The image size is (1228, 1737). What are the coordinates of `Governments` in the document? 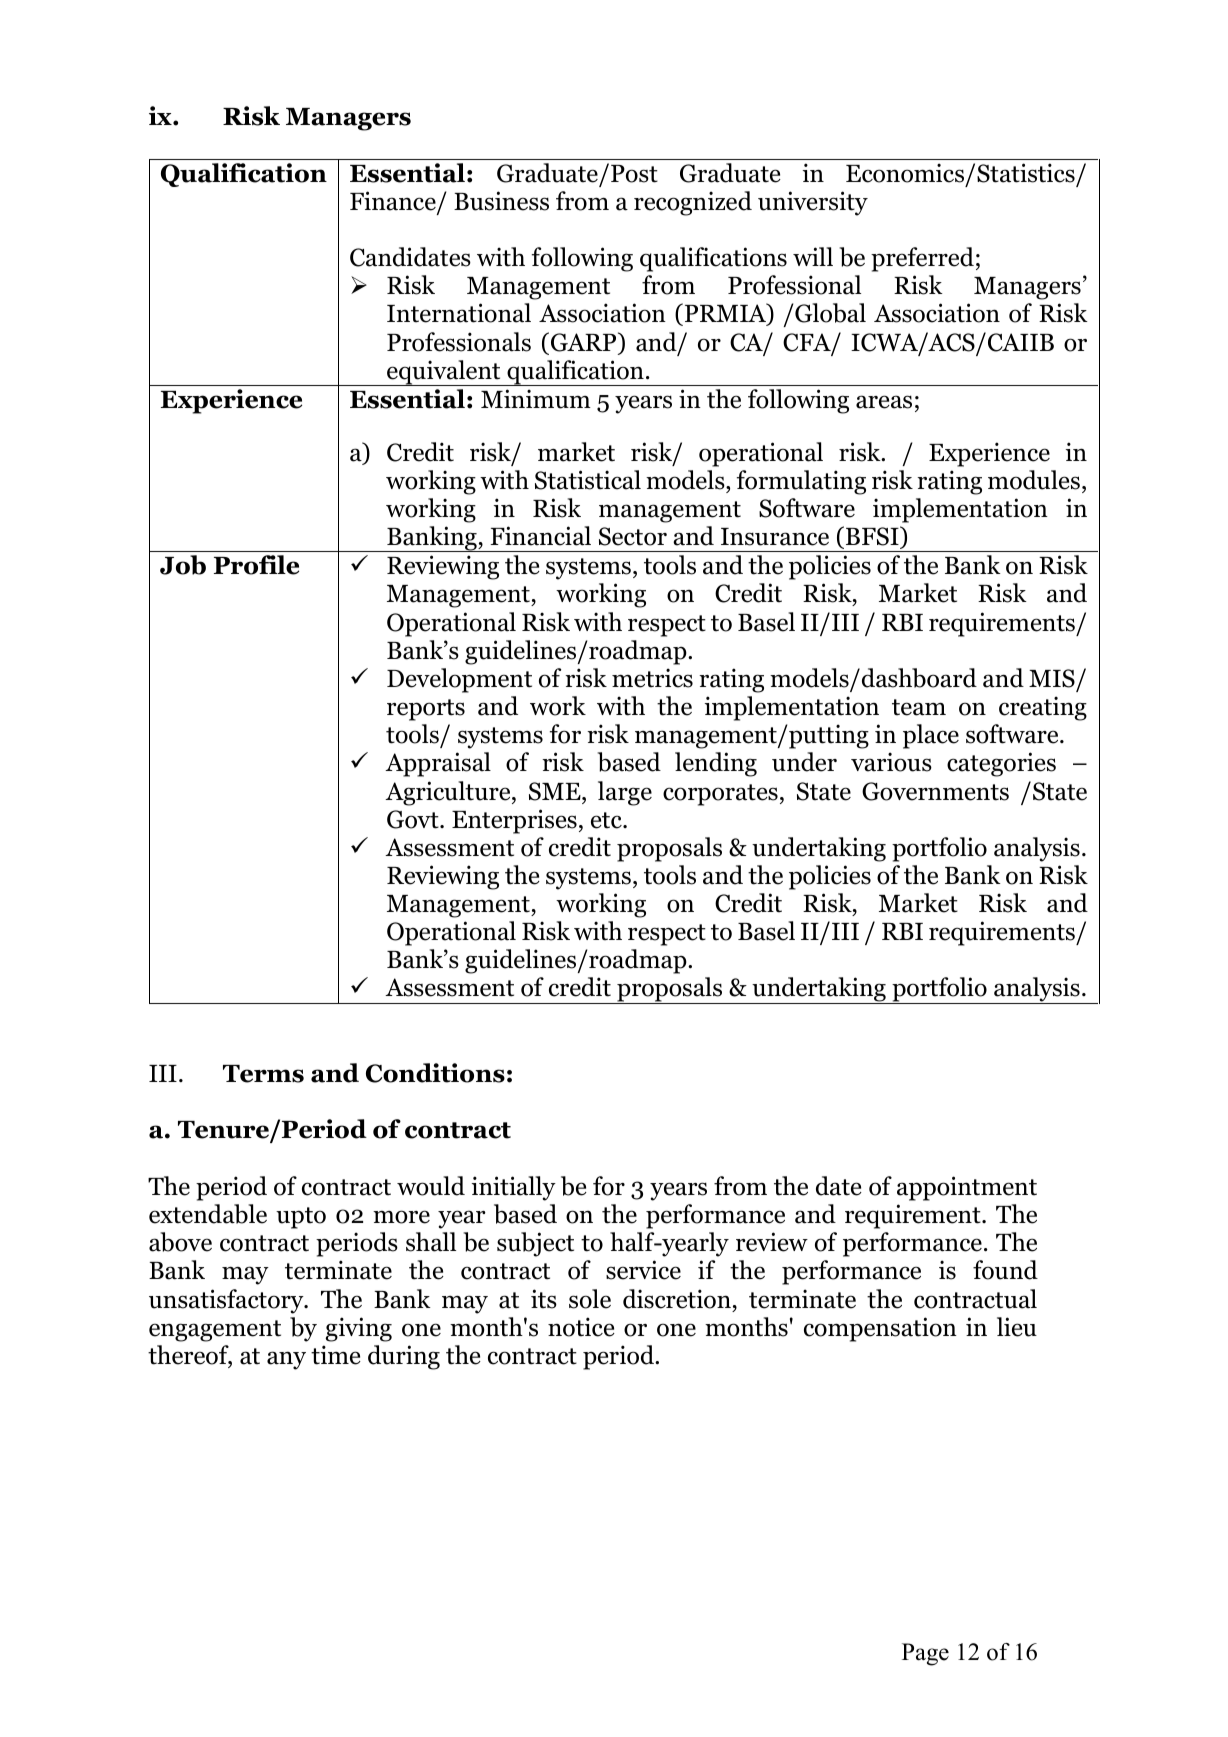 It's located at (935, 791).
